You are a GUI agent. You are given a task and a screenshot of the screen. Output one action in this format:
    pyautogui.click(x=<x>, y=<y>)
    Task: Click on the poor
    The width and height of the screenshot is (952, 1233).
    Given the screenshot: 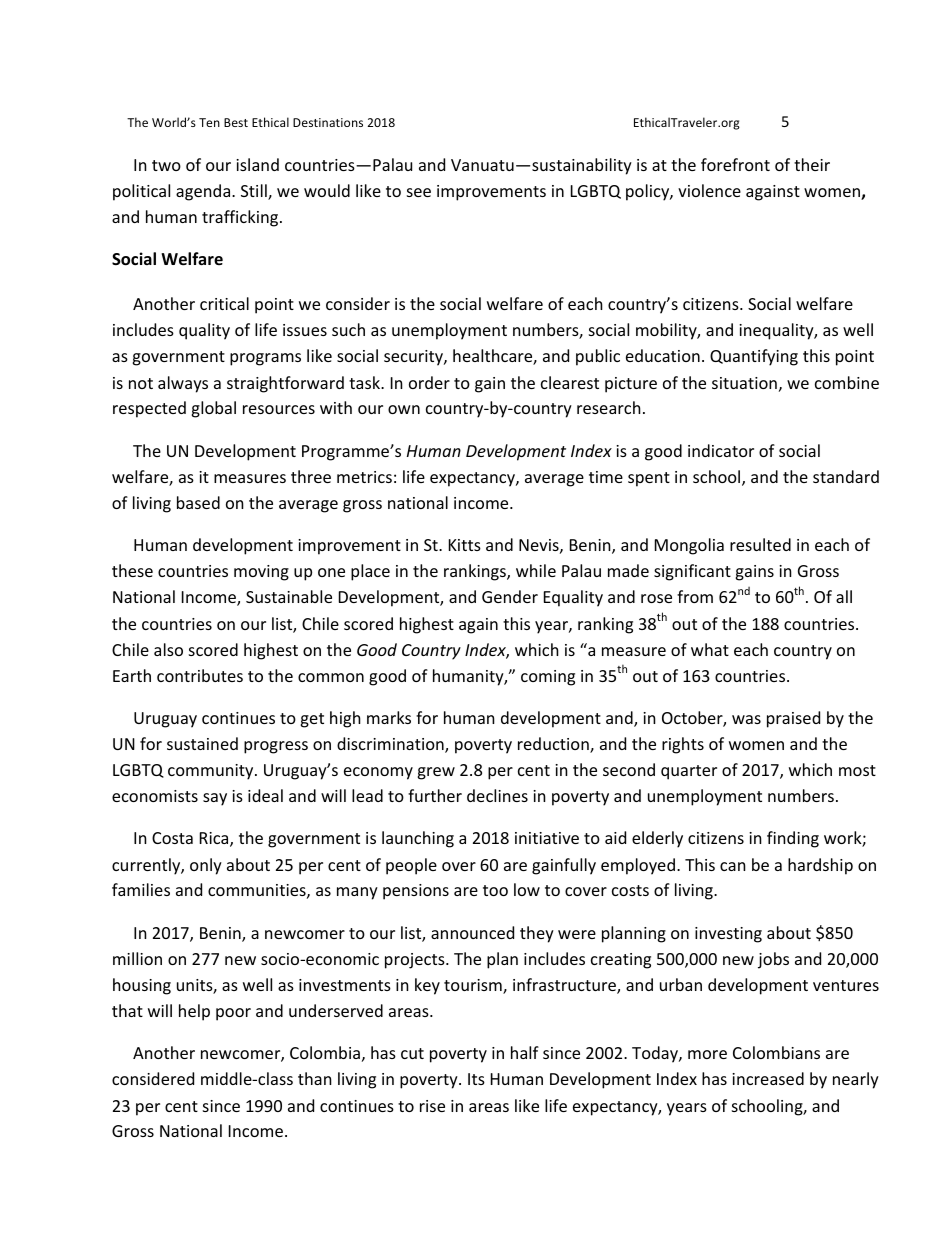 What is the action you would take?
    pyautogui.click(x=233, y=1014)
